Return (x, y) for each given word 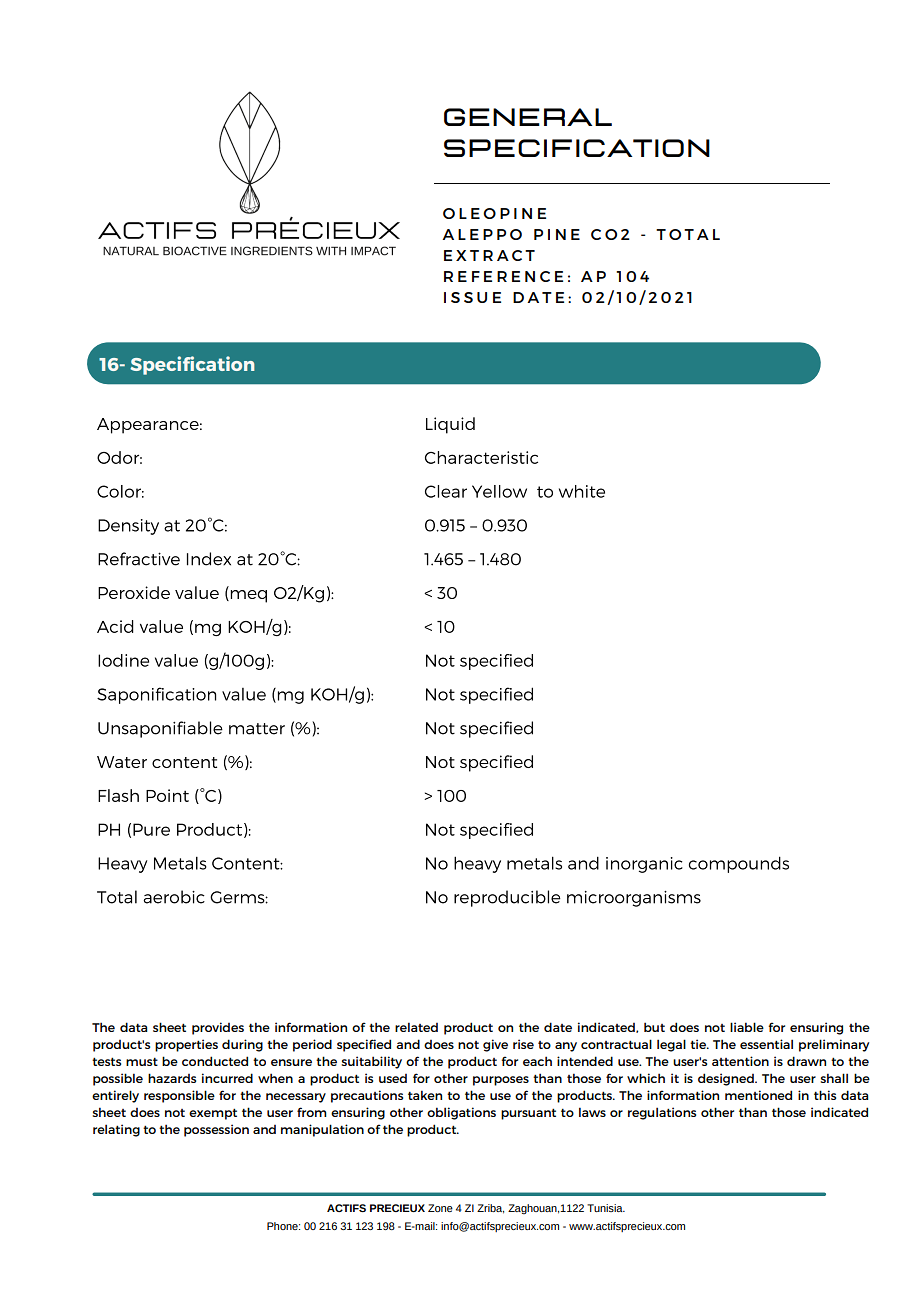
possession (216, 1130)
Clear (446, 491)
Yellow (499, 491)
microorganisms (634, 899)
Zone (440, 1208)
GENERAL (528, 117)
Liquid (450, 425)
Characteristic (481, 457)
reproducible (507, 898)
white (582, 491)
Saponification (156, 695)
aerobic (174, 897)
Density (128, 527)
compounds (739, 864)
